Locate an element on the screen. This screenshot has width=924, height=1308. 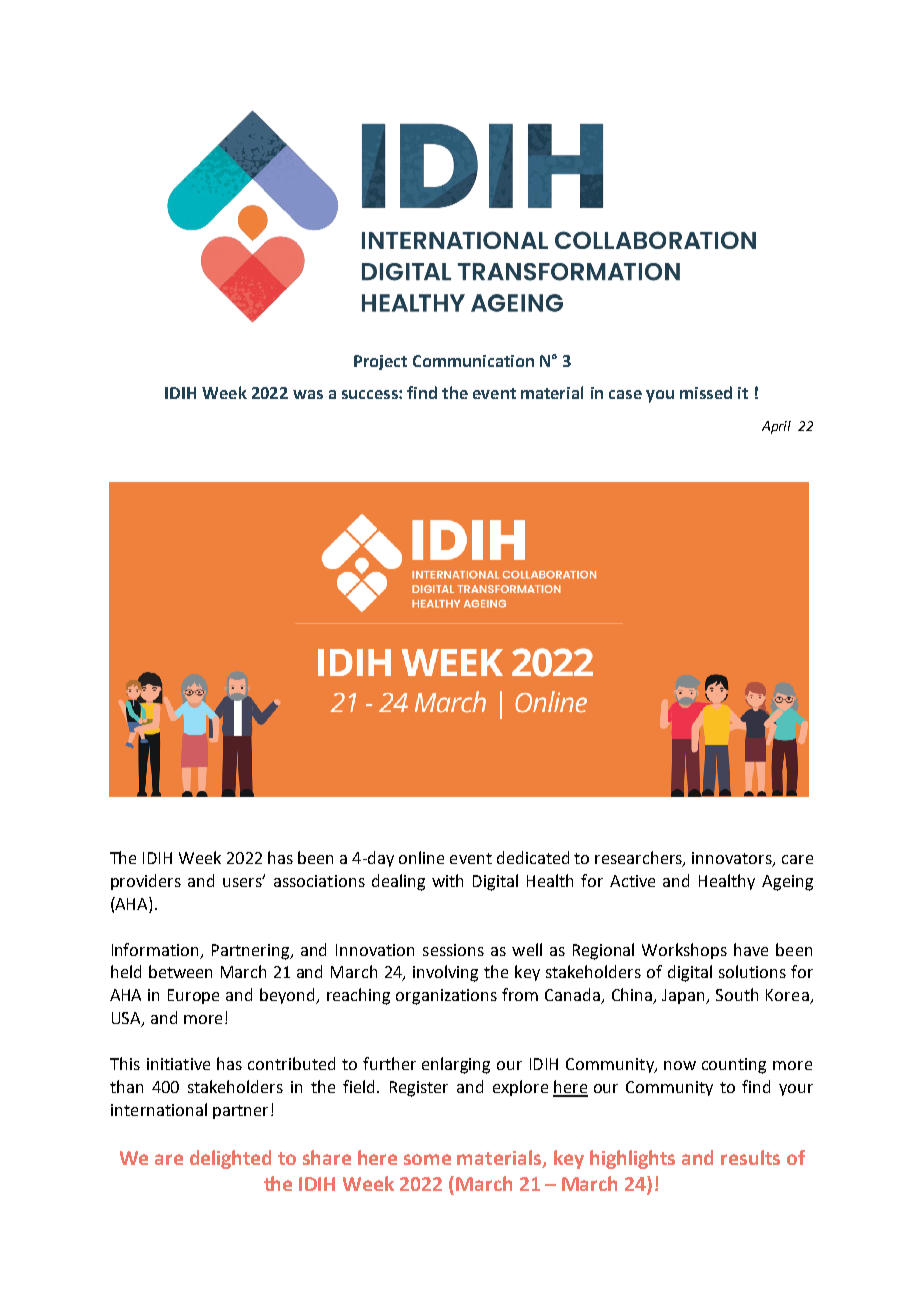
missed is located at coordinates (706, 392).
